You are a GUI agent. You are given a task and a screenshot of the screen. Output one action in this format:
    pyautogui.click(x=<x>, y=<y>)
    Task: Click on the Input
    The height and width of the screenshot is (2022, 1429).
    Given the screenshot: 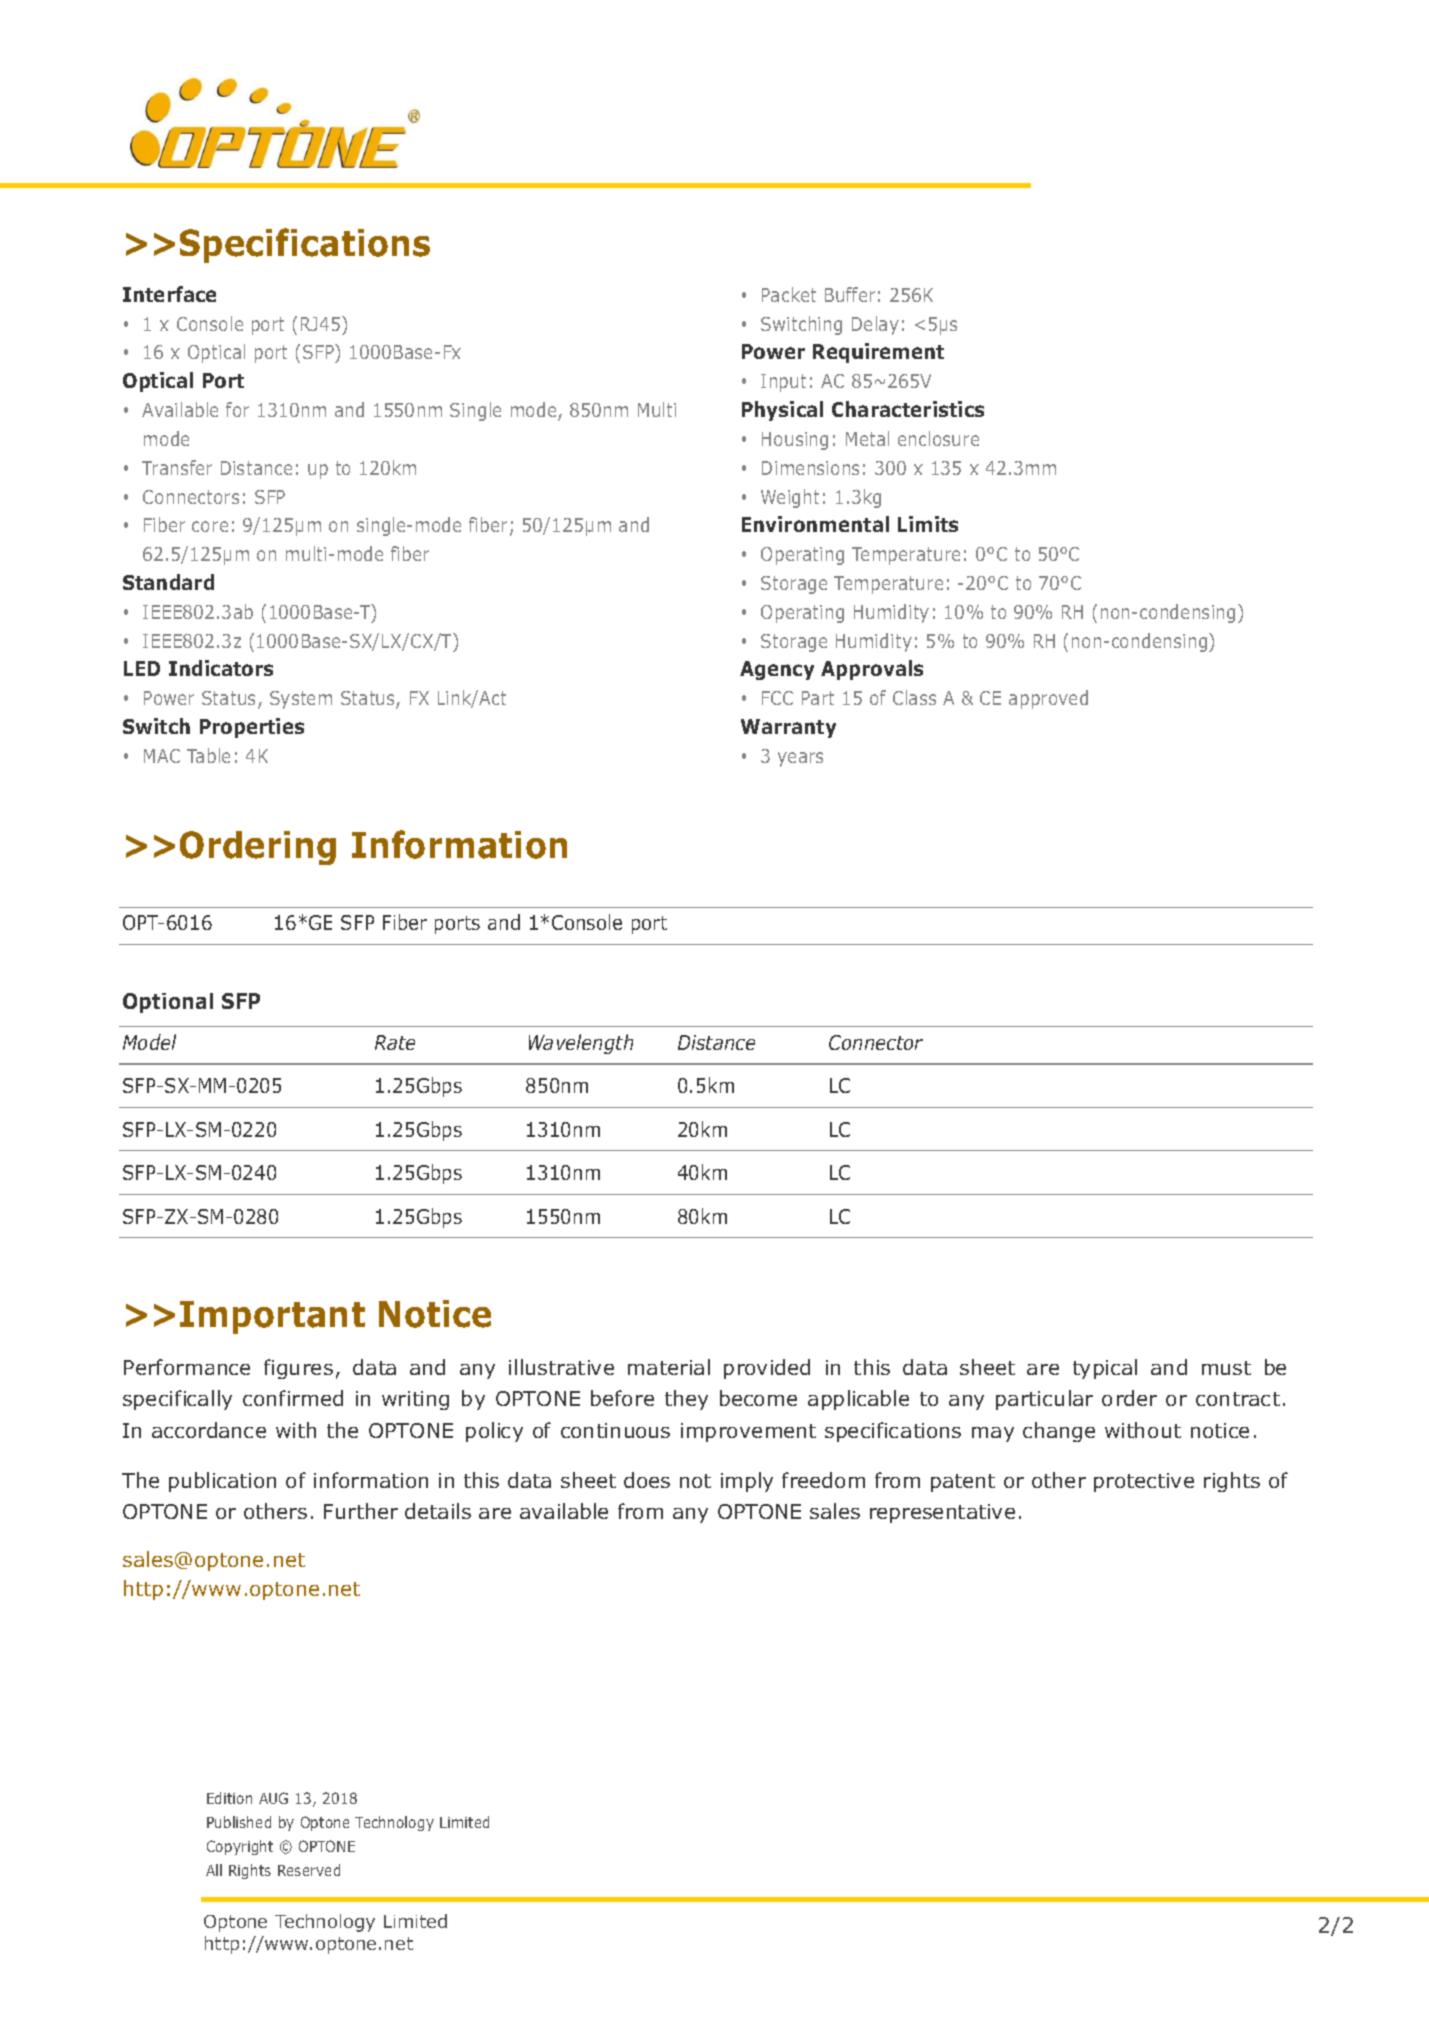 What is the action you would take?
    pyautogui.click(x=783, y=383)
